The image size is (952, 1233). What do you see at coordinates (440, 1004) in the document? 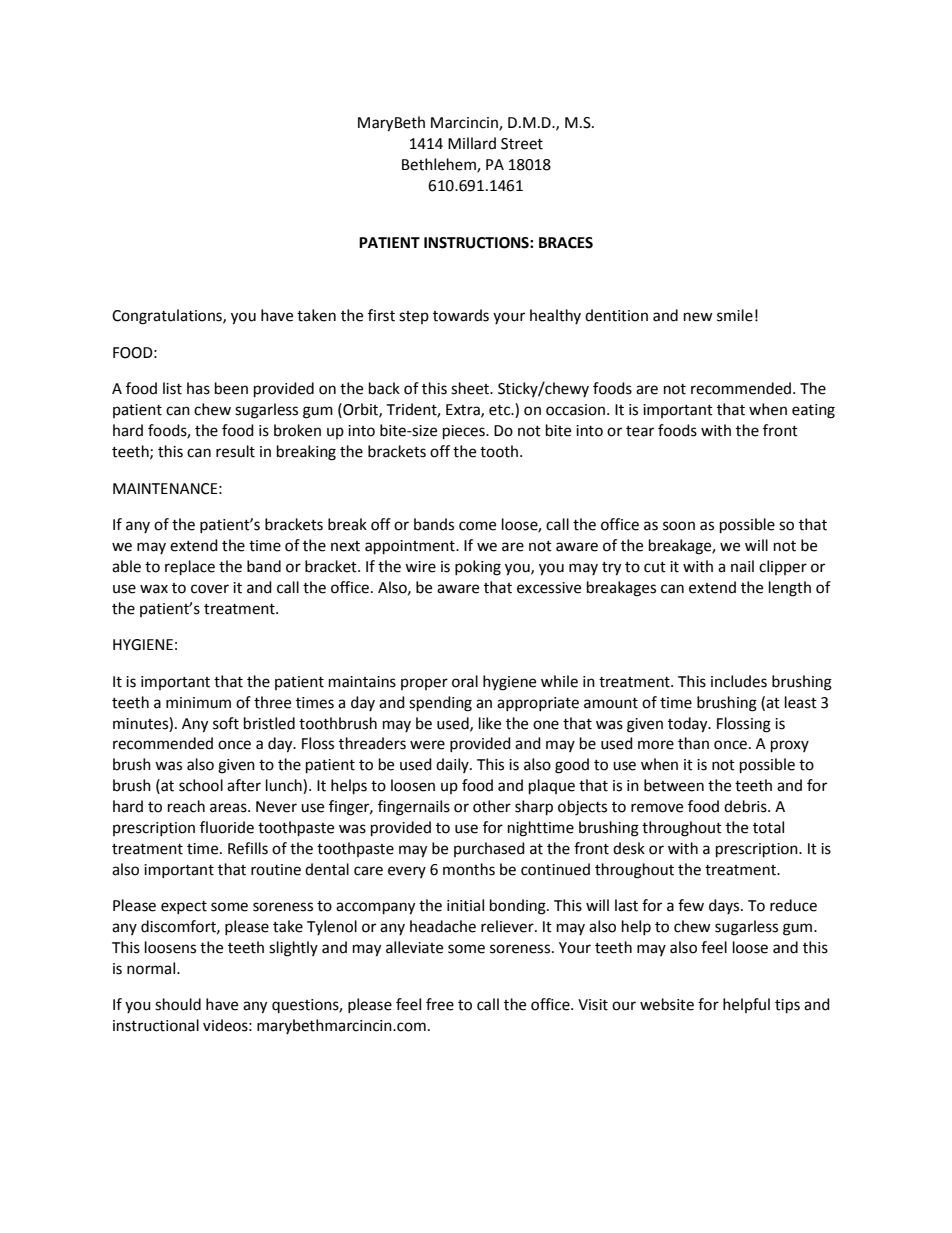
I see `free` at bounding box center [440, 1004].
